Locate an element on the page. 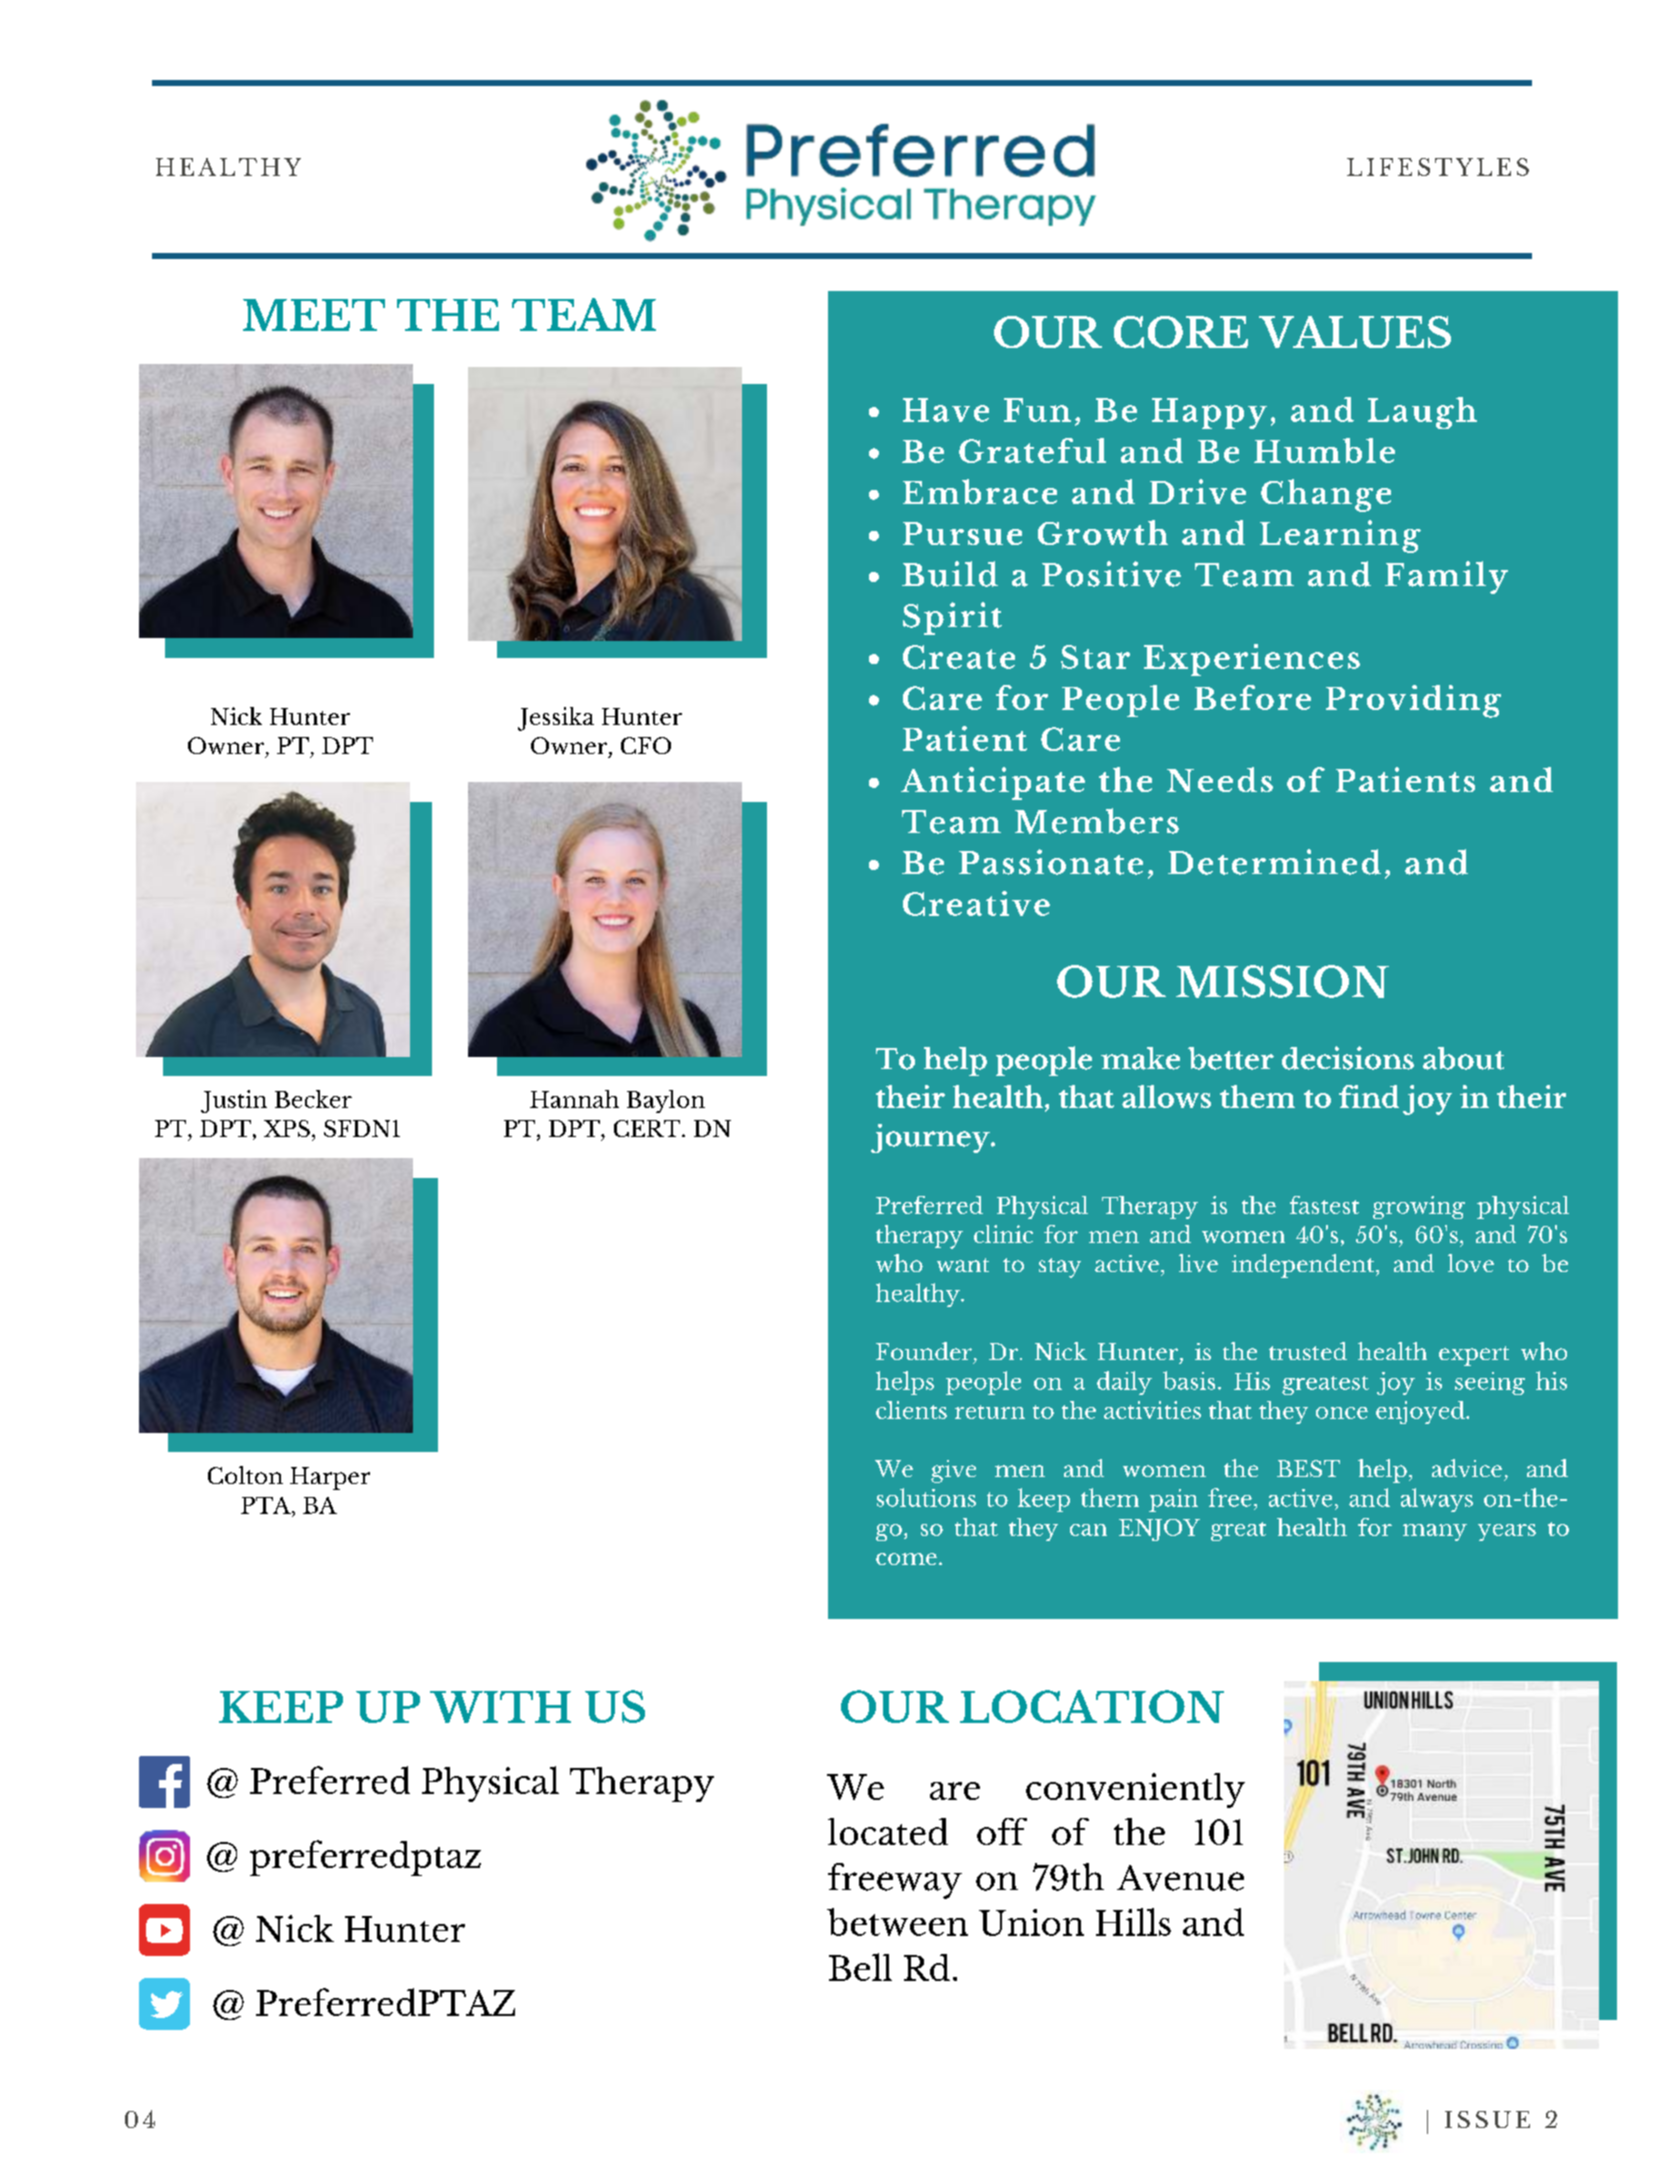 Image resolution: width=1679 pixels, height=2173 pixels. Determined is located at coordinates (1274, 862).
